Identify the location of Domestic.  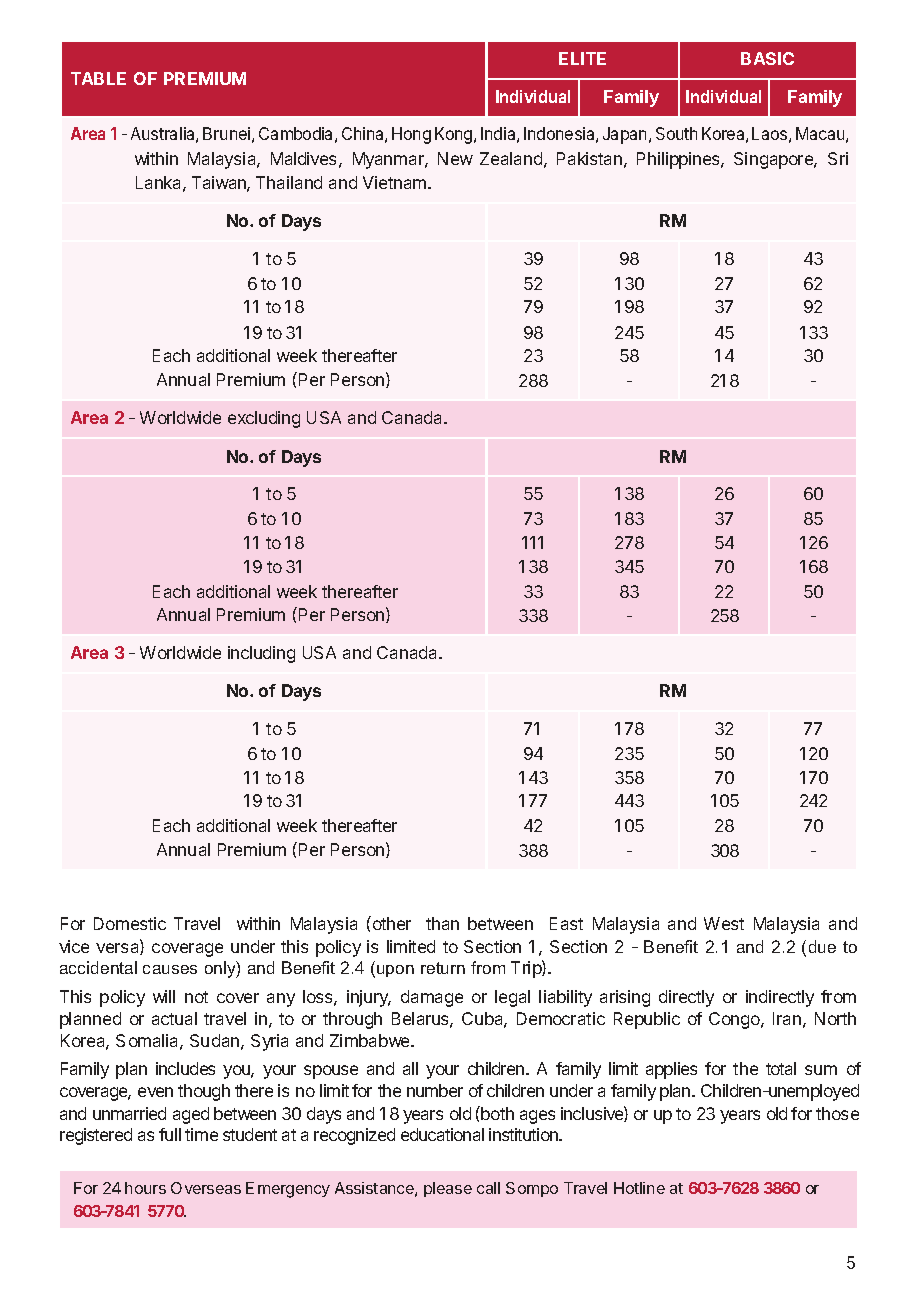
(130, 923).
